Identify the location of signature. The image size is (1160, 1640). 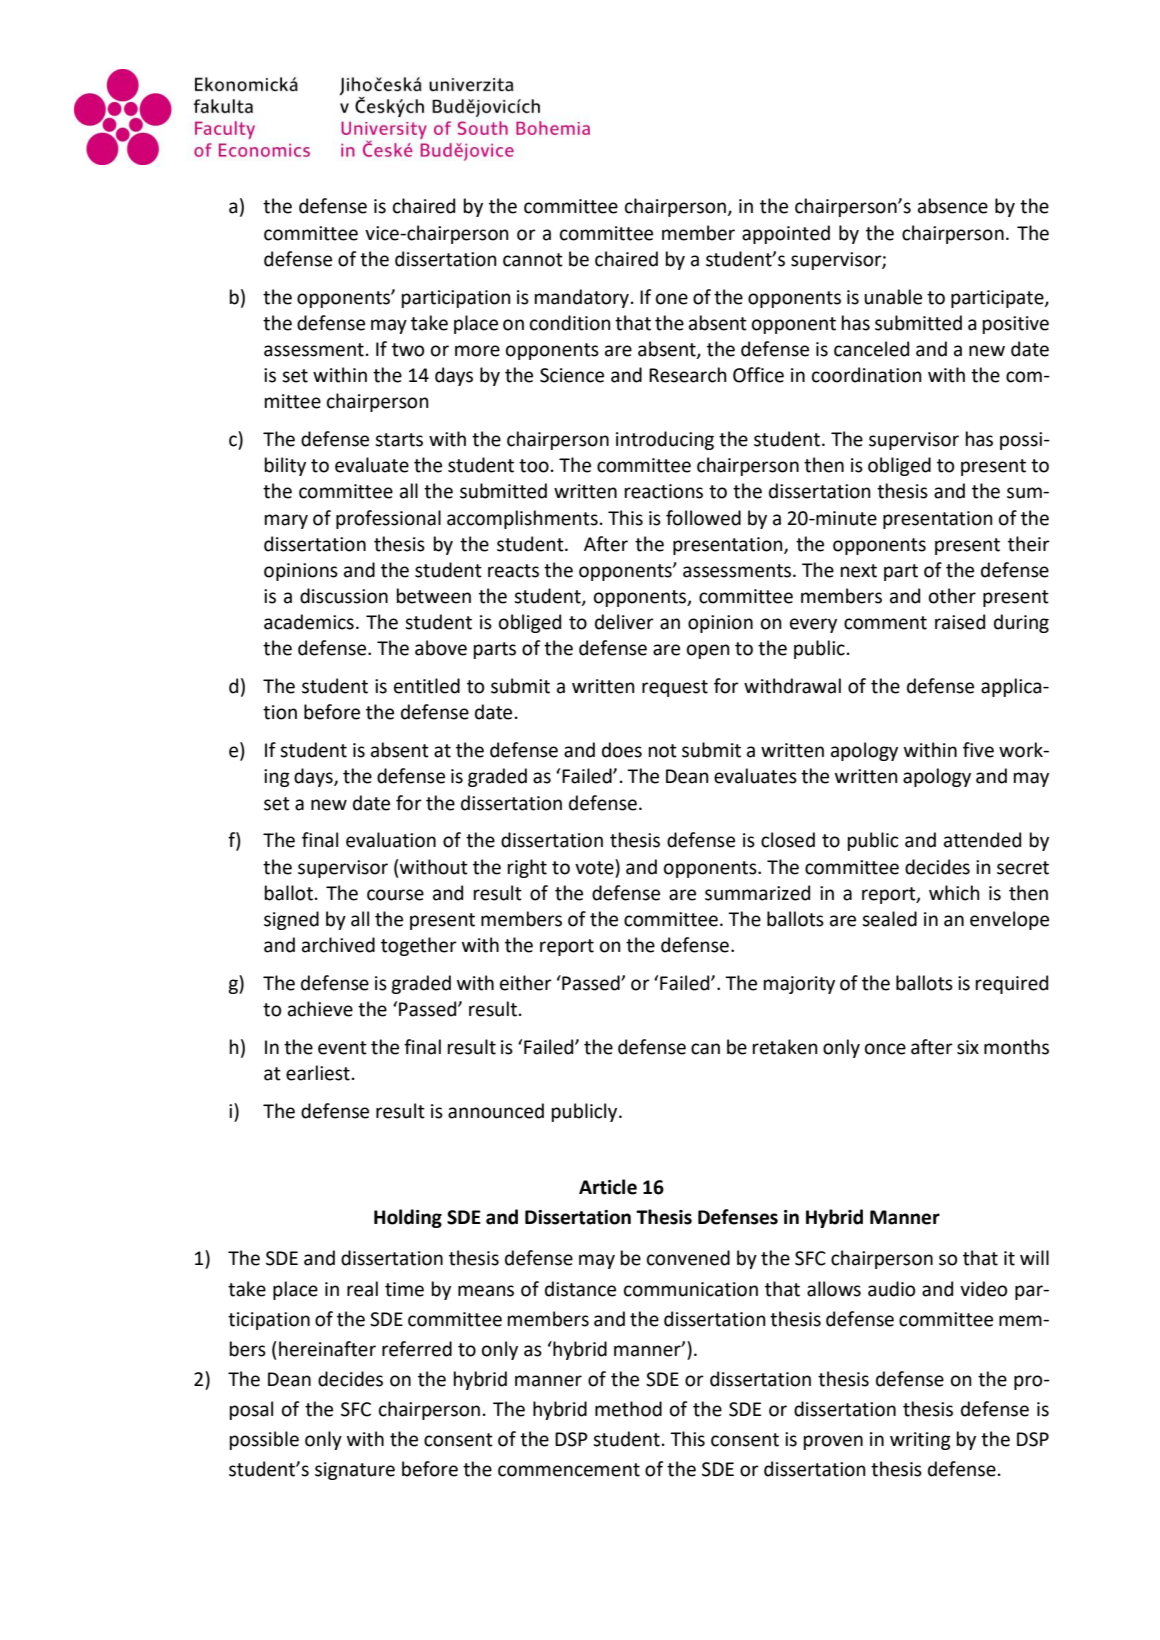
(355, 1471).
